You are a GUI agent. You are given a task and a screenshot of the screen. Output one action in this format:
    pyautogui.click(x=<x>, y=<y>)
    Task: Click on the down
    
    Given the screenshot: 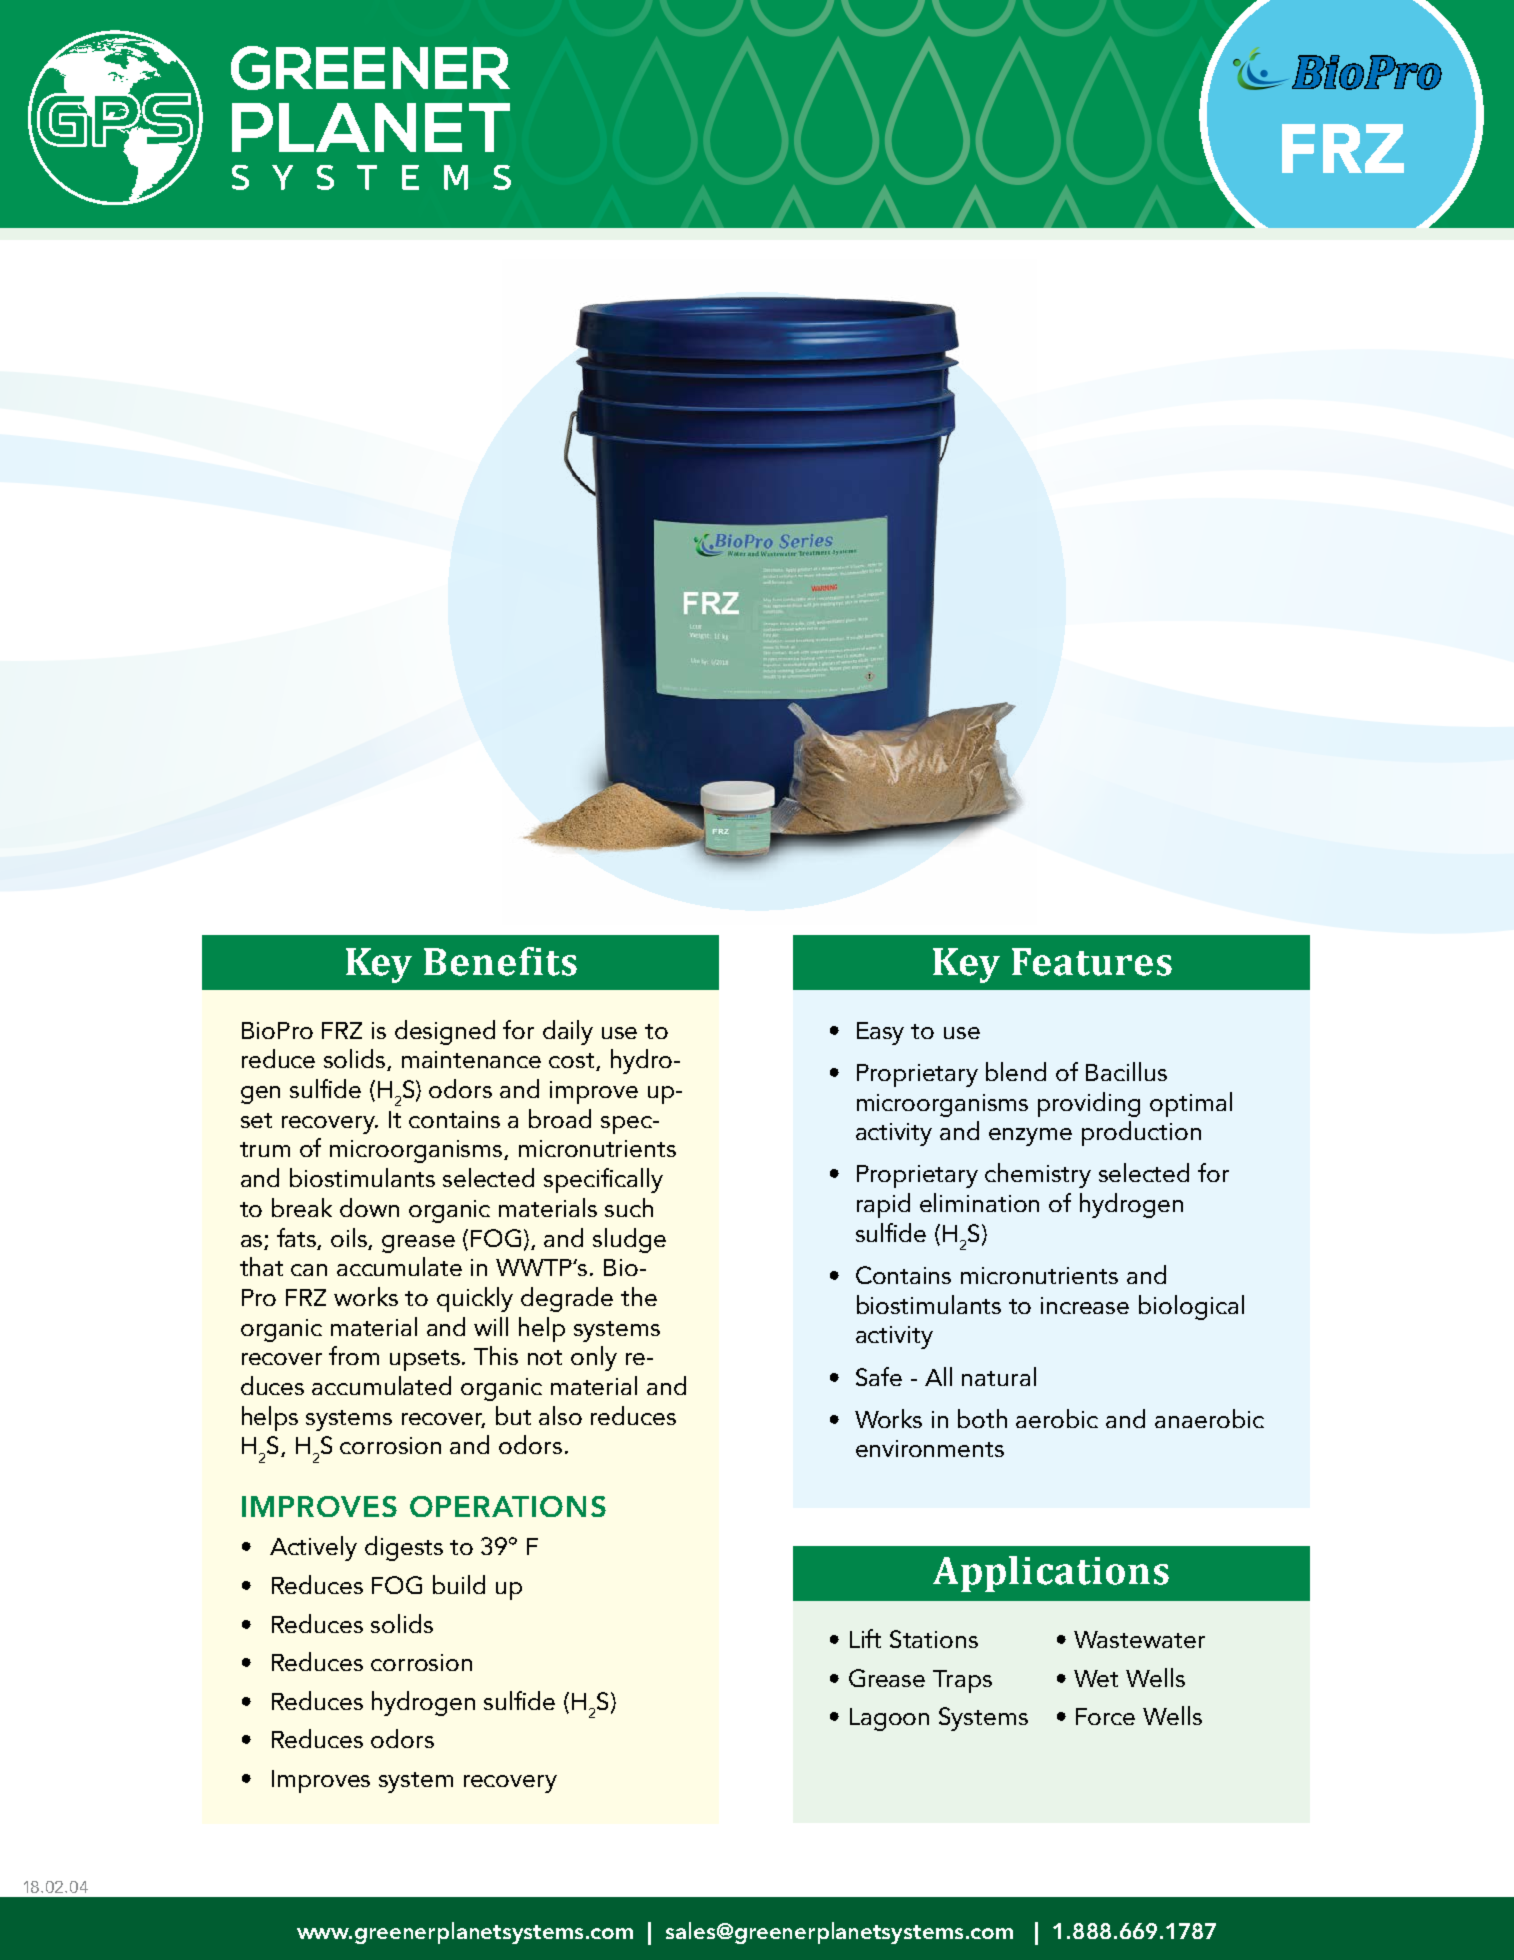 What is the action you would take?
    pyautogui.click(x=369, y=1207)
